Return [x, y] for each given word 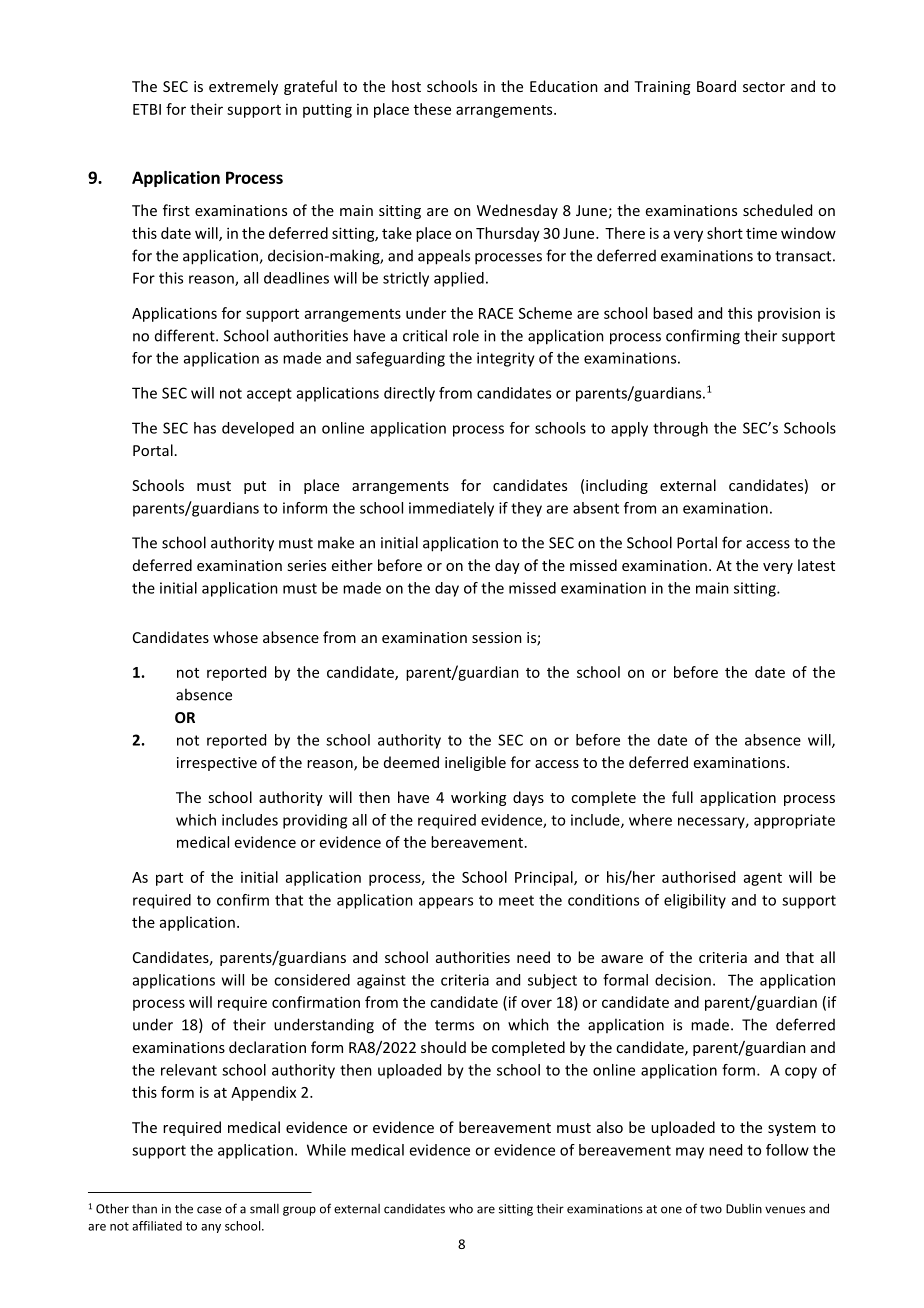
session [497, 637]
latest [816, 565]
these [432, 109]
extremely [243, 87]
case [209, 1210]
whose [235, 637]
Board [716, 86]
